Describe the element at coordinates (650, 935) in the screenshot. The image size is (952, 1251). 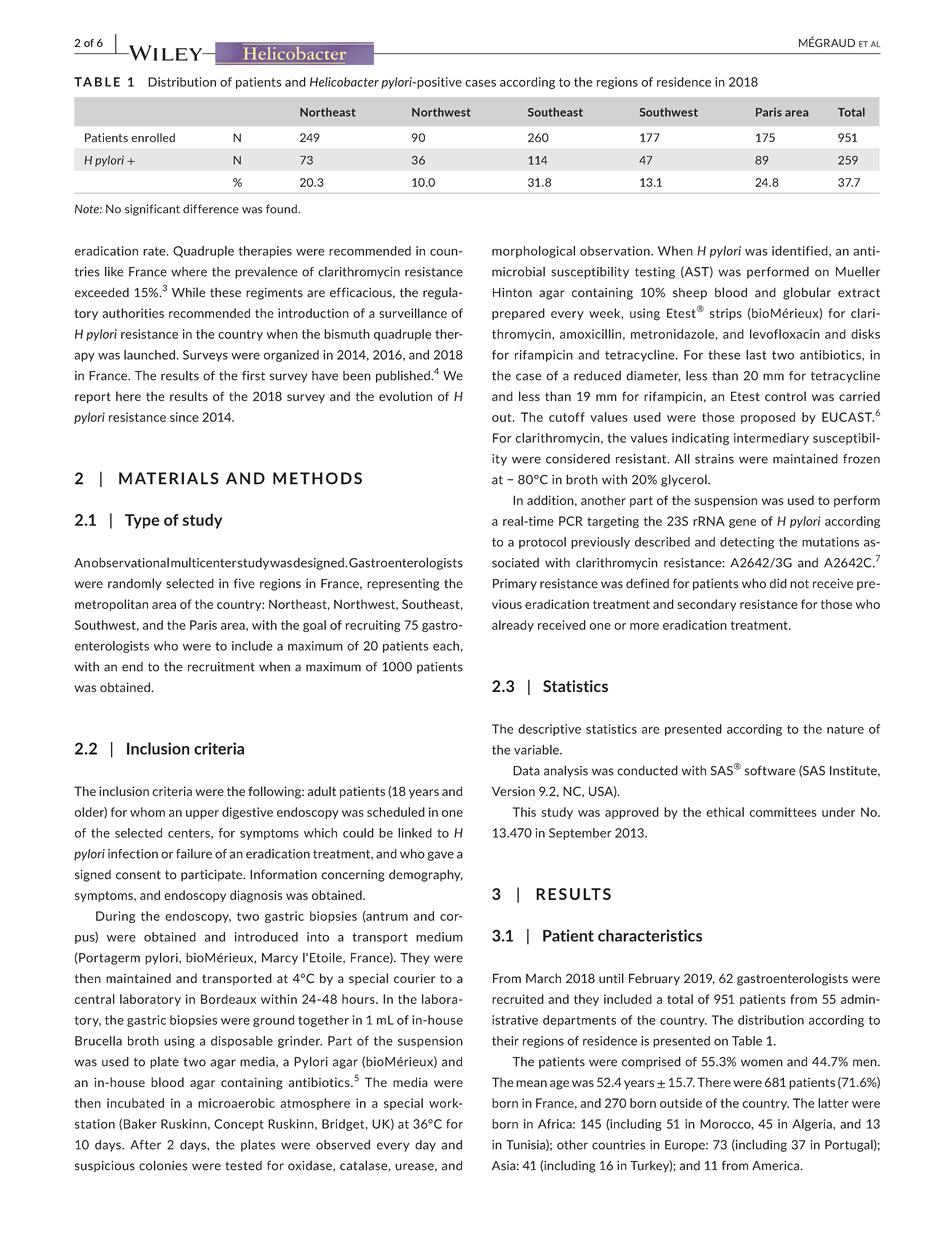
I see `characteristics` at that location.
